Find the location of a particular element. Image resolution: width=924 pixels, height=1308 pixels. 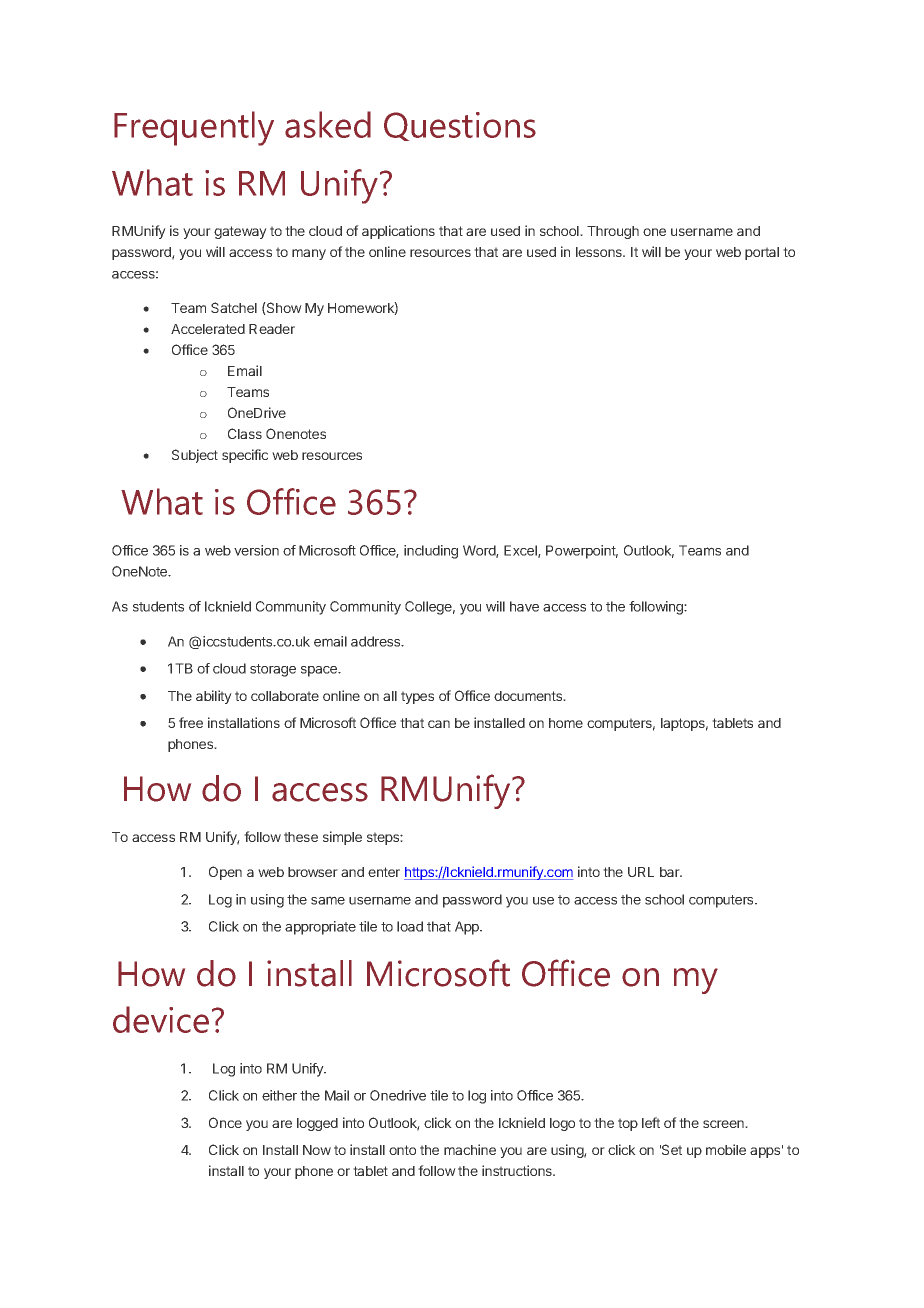

documents is located at coordinates (529, 696).
